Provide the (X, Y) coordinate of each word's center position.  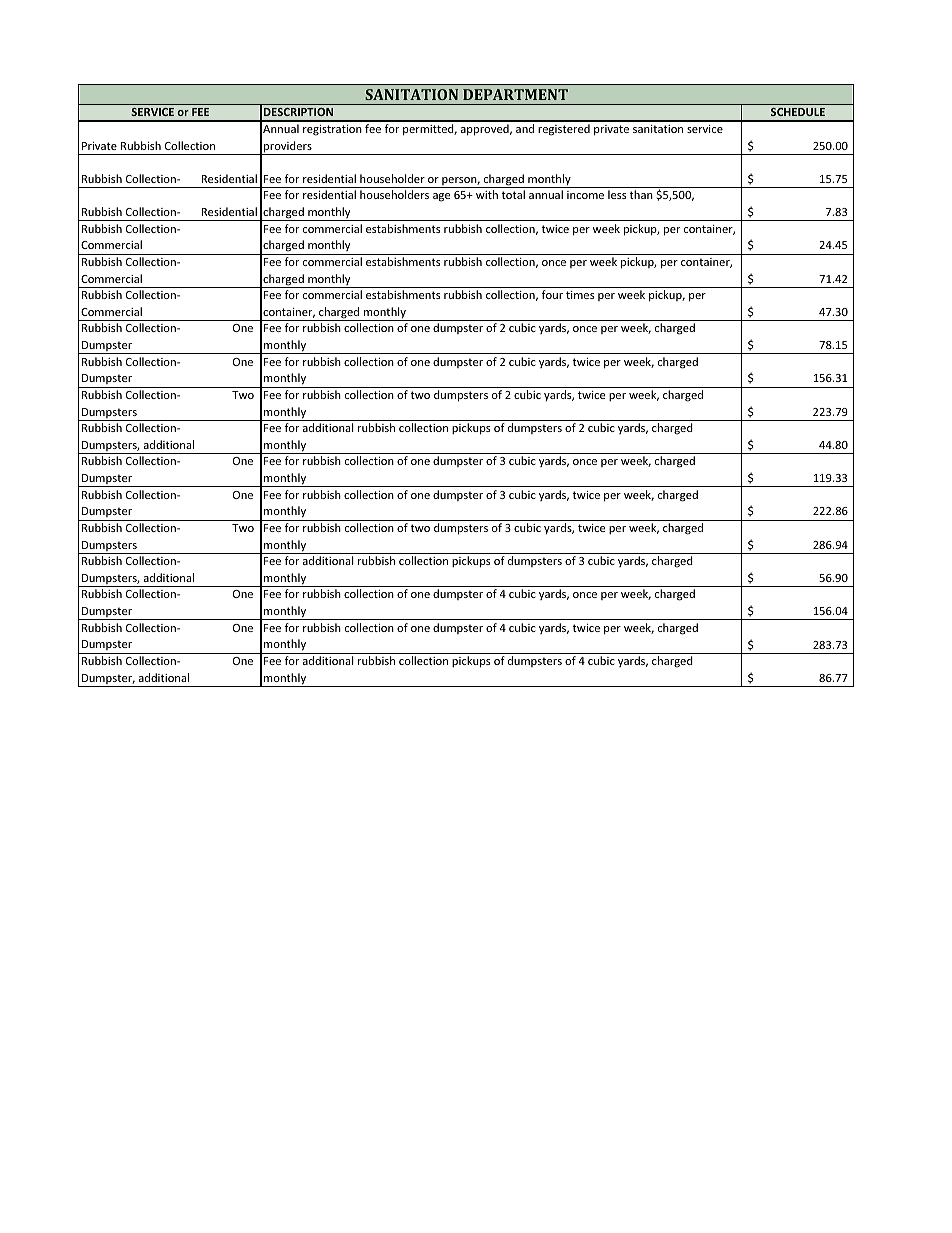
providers (288, 148)
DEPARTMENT (515, 94)
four (552, 294)
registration (332, 130)
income (585, 195)
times (580, 295)
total (513, 194)
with (487, 194)
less (617, 194)
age (441, 197)
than (641, 194)
